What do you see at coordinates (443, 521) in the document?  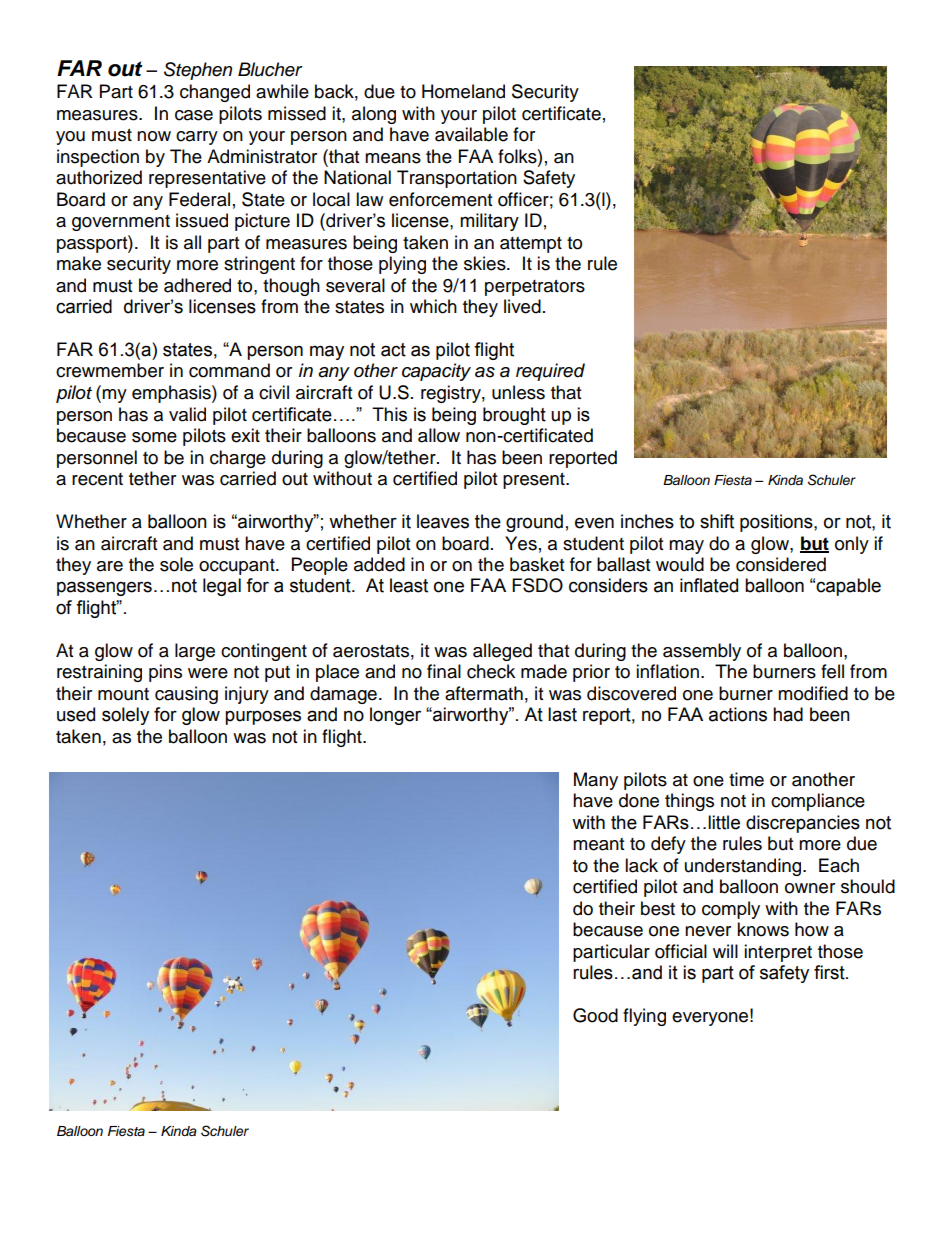 I see `leaves` at bounding box center [443, 521].
